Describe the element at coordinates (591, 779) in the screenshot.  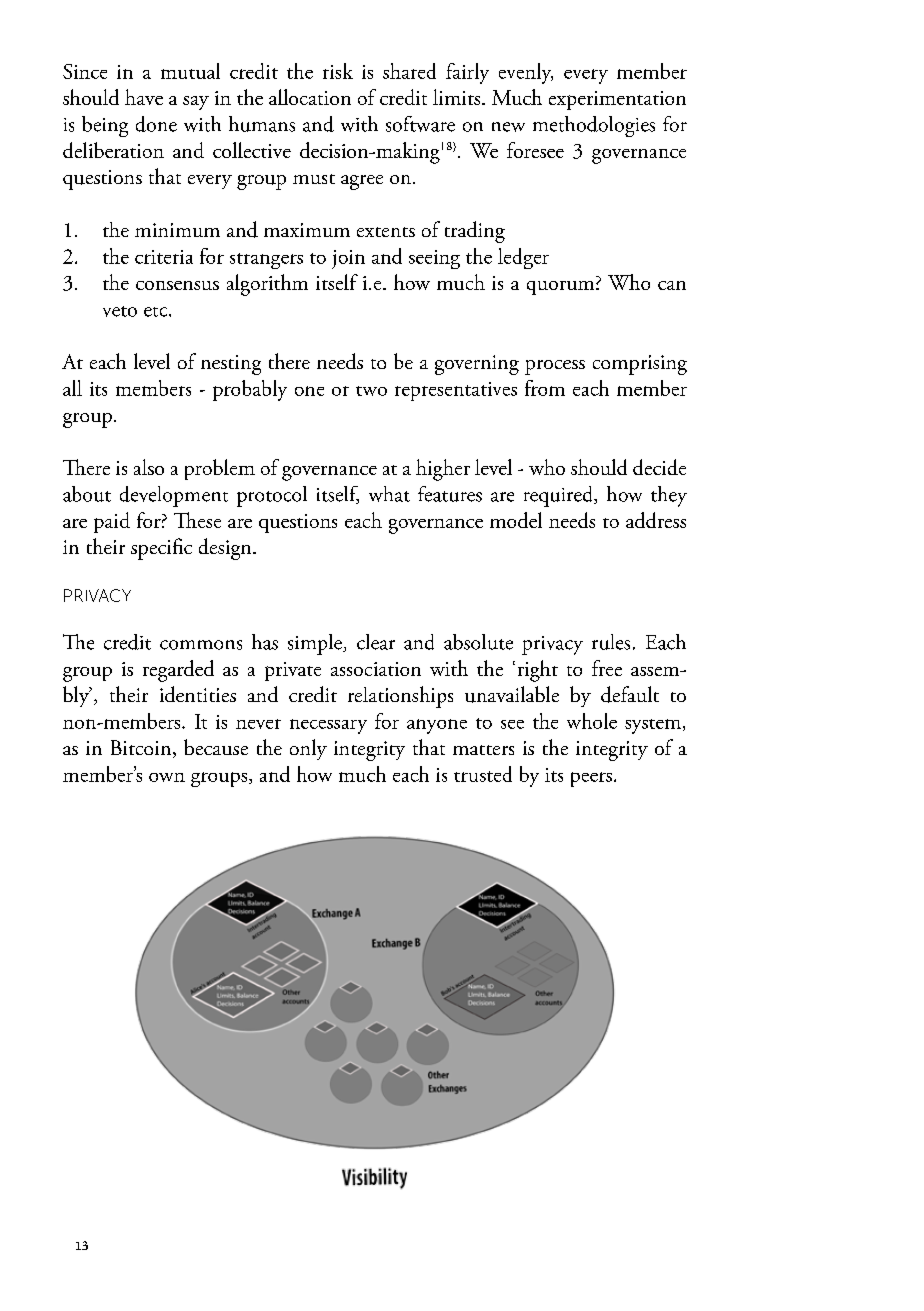
I see `peers` at that location.
